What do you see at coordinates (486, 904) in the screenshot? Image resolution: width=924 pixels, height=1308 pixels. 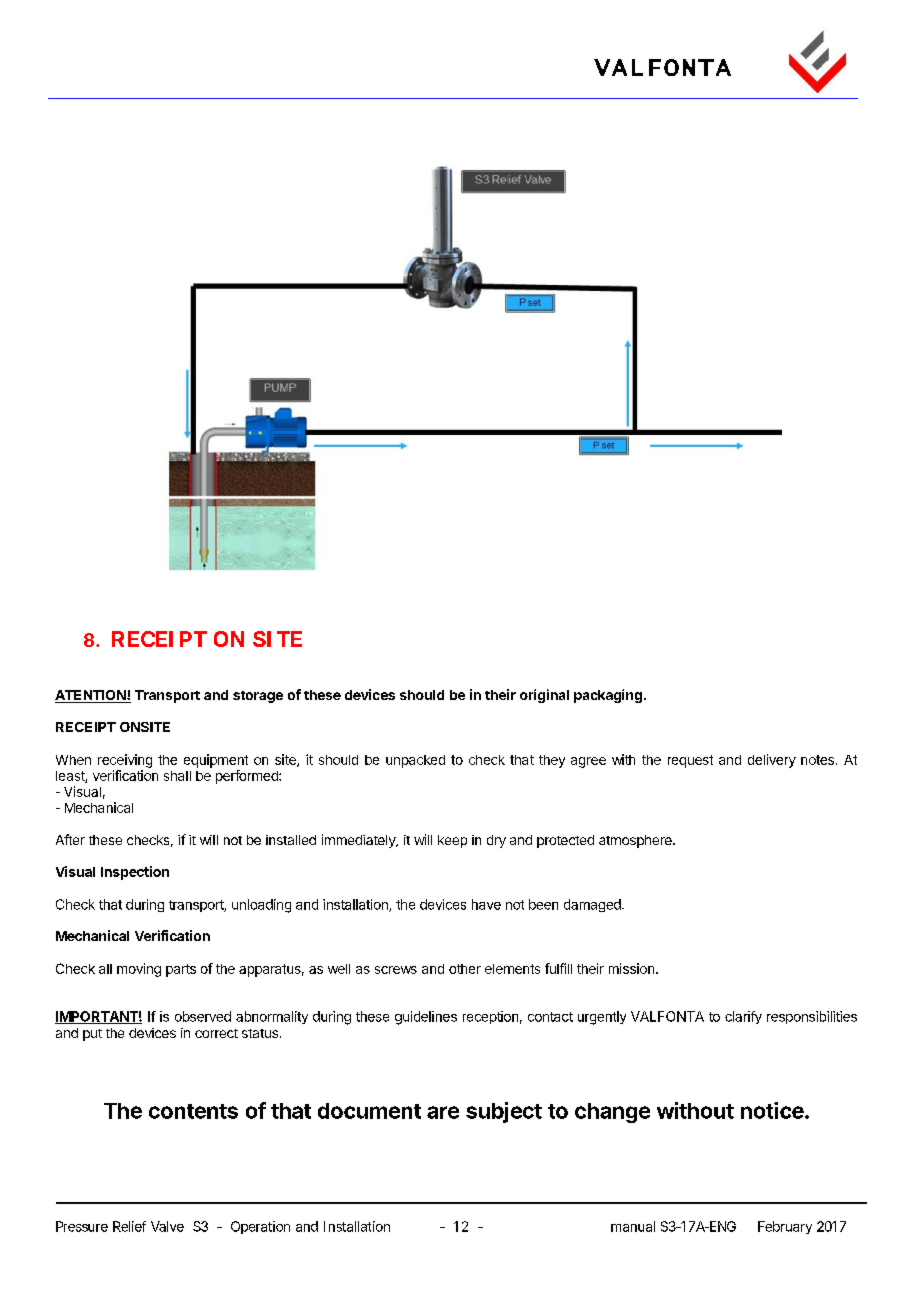 I see `have` at bounding box center [486, 904].
